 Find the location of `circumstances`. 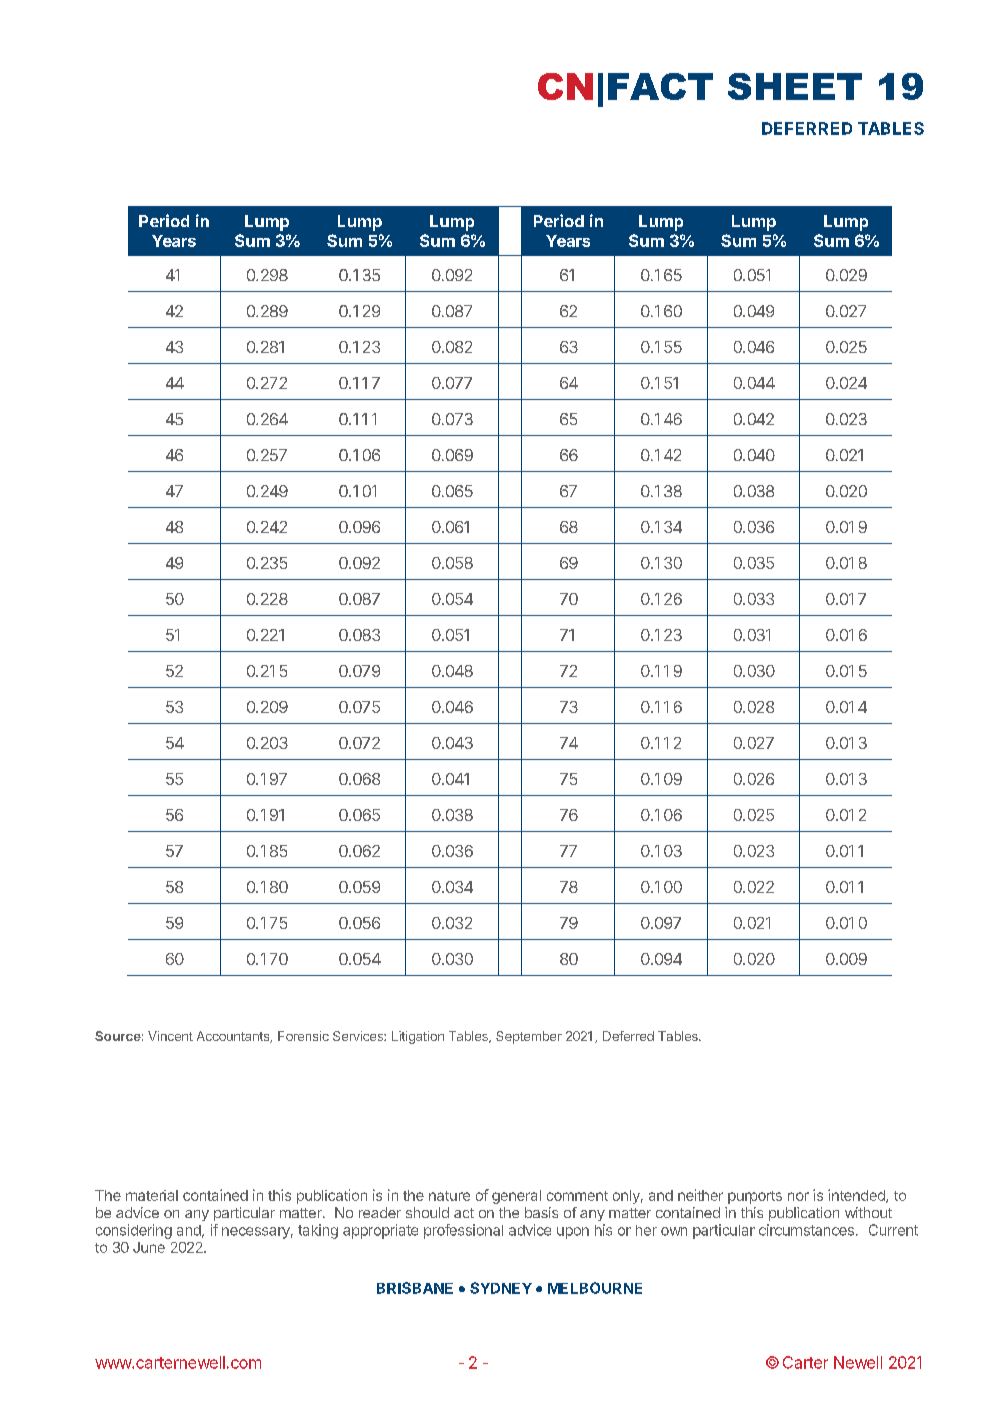

circumstances is located at coordinates (806, 1230).
